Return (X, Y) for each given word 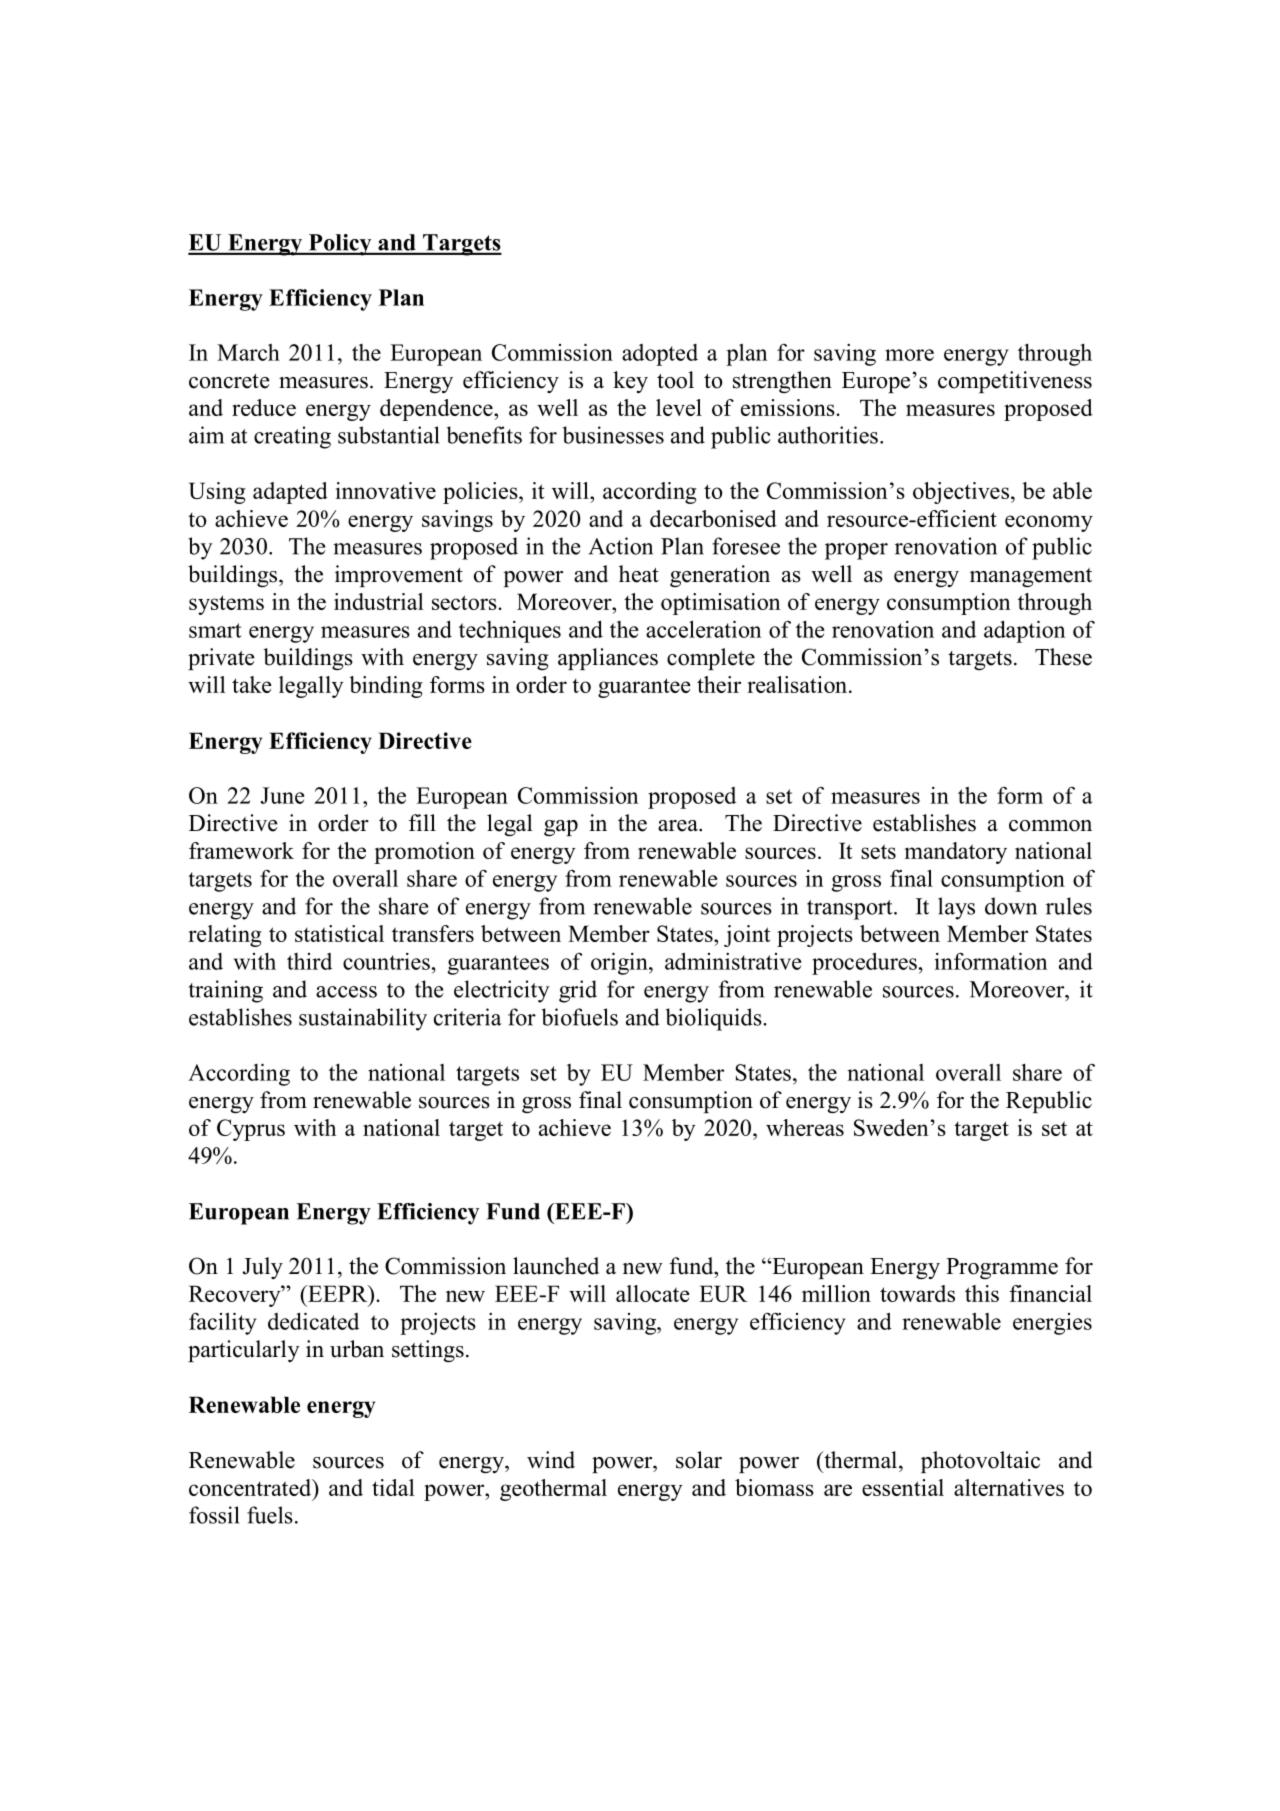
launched (556, 1266)
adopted (660, 355)
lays (956, 908)
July (262, 1268)
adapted (290, 493)
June (283, 795)
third (309, 961)
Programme (1002, 1268)
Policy (340, 245)
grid (578, 991)
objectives (961, 493)
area (679, 826)
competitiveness (1015, 382)
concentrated (251, 1487)
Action (621, 546)
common (1050, 826)
